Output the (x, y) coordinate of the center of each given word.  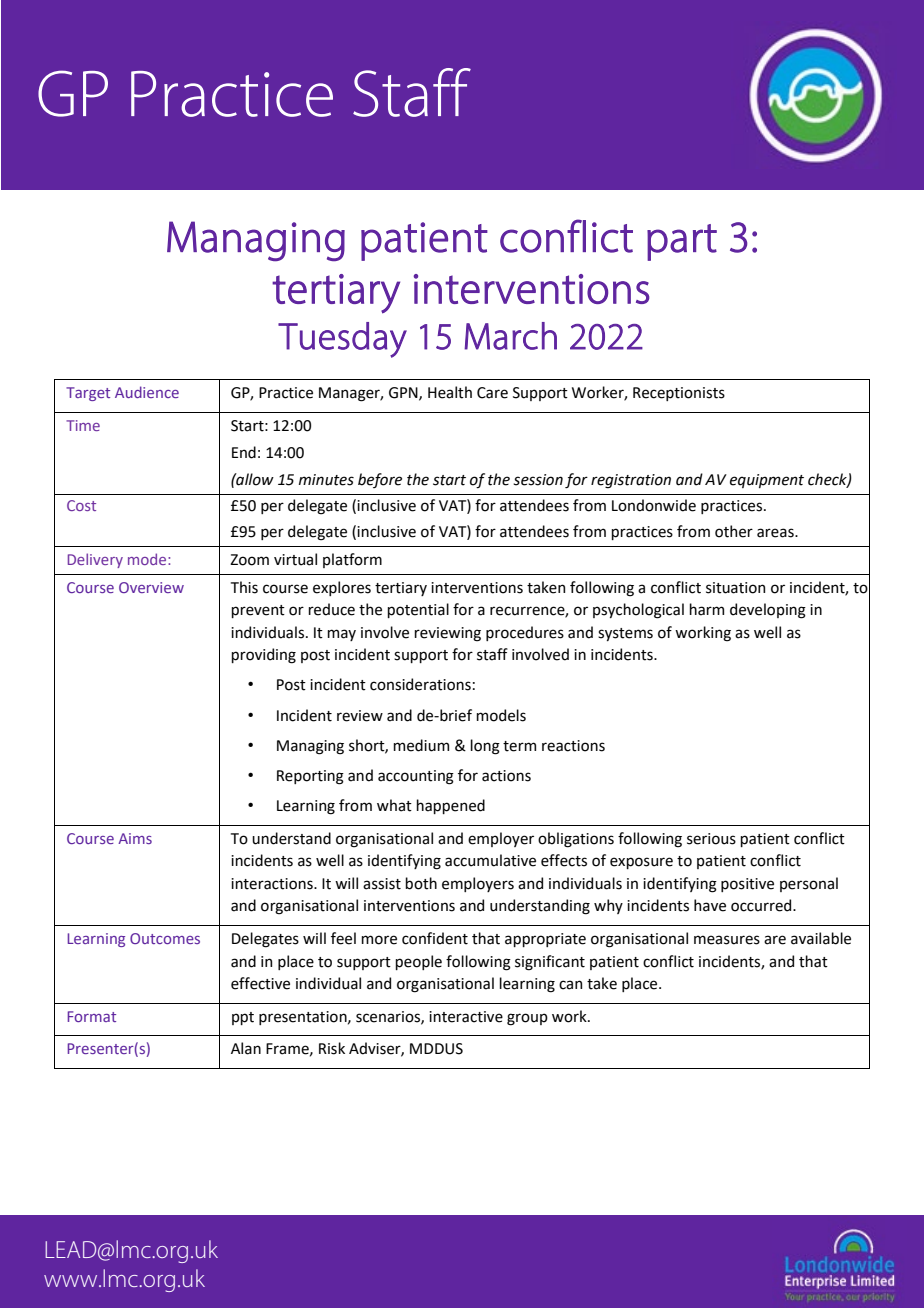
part (682, 242)
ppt (243, 1018)
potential (418, 610)
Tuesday (342, 340)
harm (706, 609)
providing (263, 656)
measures (727, 940)
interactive (466, 1017)
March (510, 336)
